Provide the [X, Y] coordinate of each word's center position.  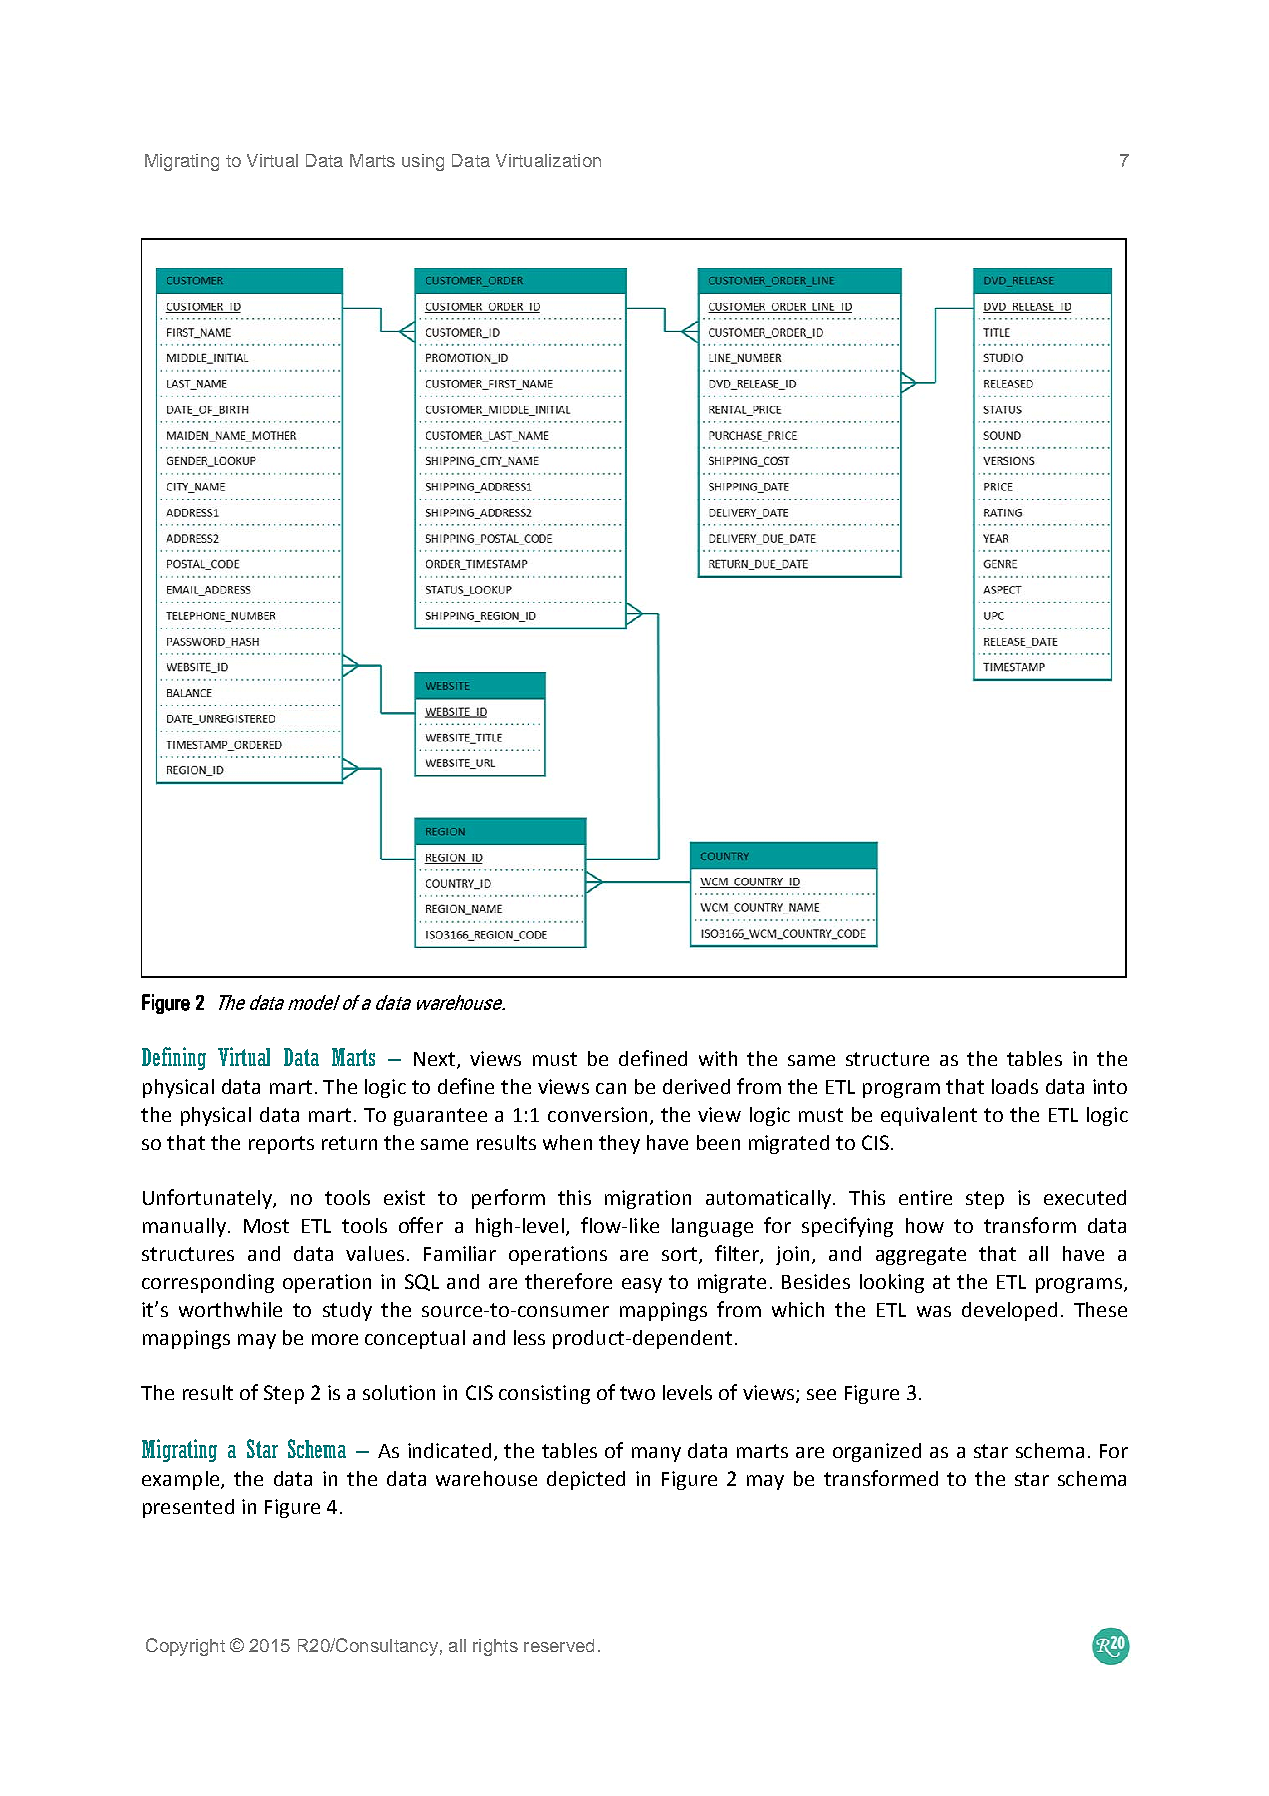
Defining [174, 1058]
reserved [559, 1645]
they [619, 1144]
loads [1015, 1086]
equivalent [929, 1116]
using [423, 162]
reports [281, 1145]
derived [696, 1086]
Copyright [185, 1647]
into [1110, 1086]
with [718, 1058]
